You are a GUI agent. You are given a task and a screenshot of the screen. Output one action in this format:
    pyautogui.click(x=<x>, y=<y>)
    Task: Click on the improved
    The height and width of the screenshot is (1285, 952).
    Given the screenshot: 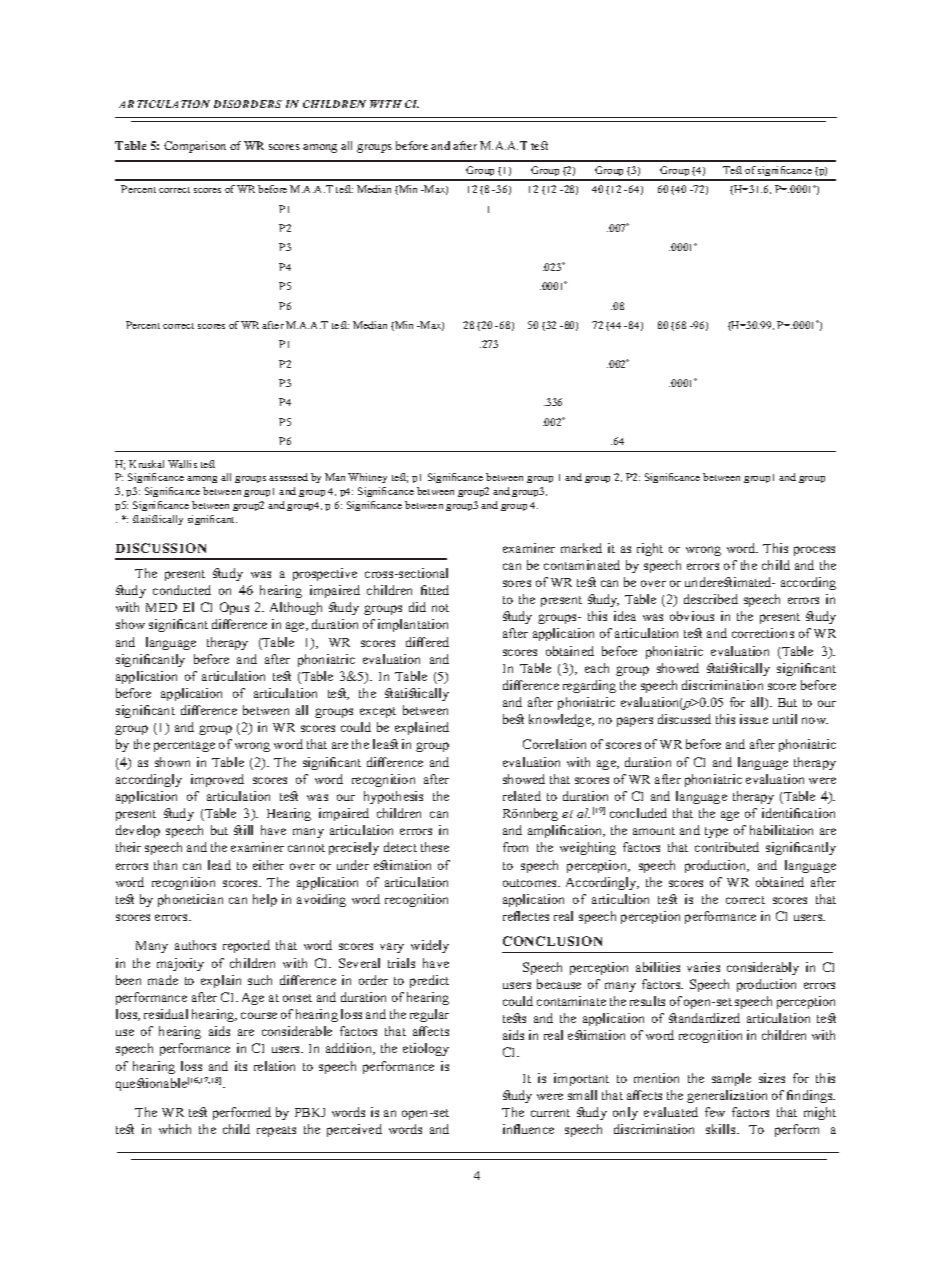 What is the action you would take?
    pyautogui.click(x=217, y=780)
